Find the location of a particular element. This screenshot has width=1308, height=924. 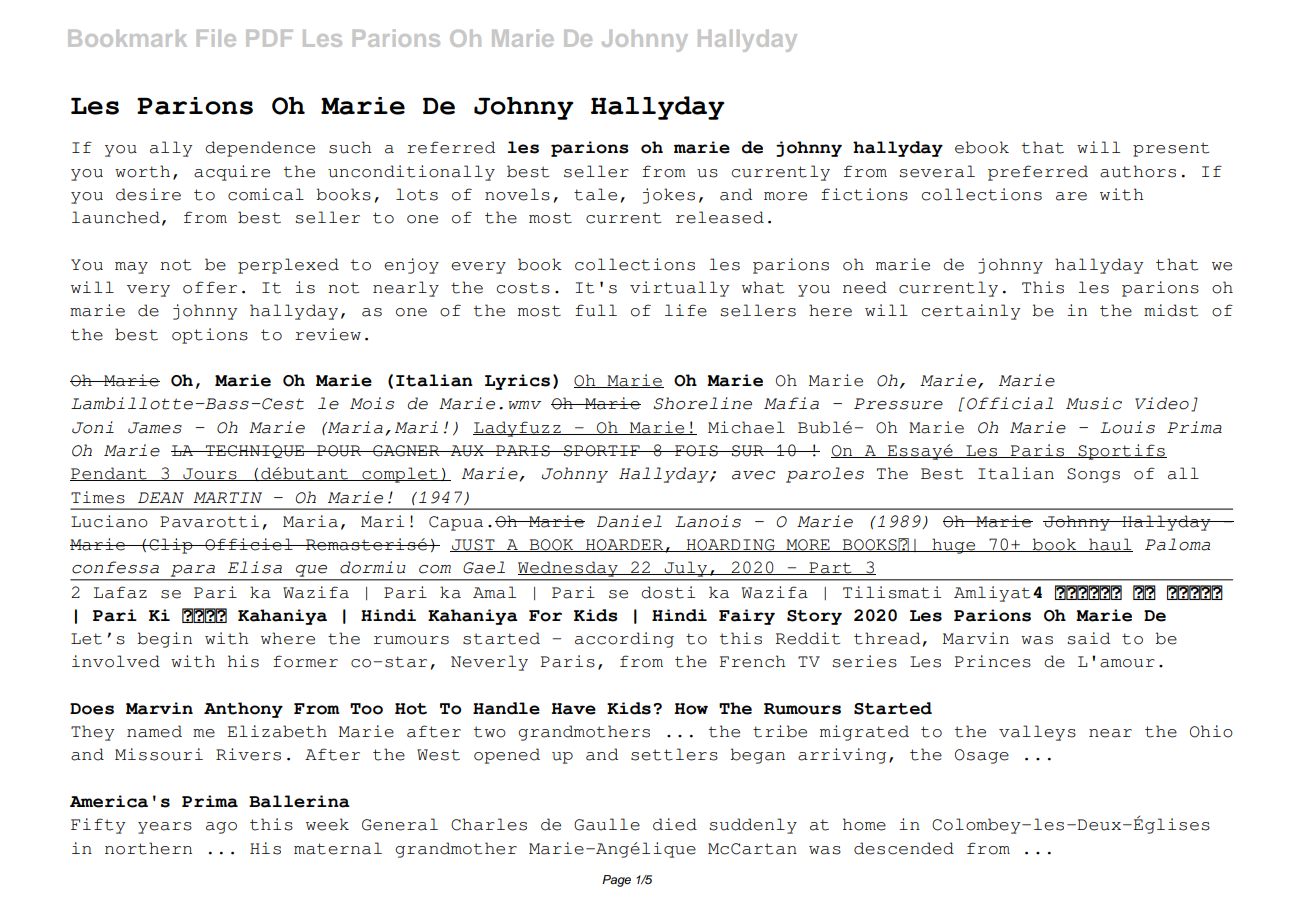

jokes is located at coordinates (669, 196).
